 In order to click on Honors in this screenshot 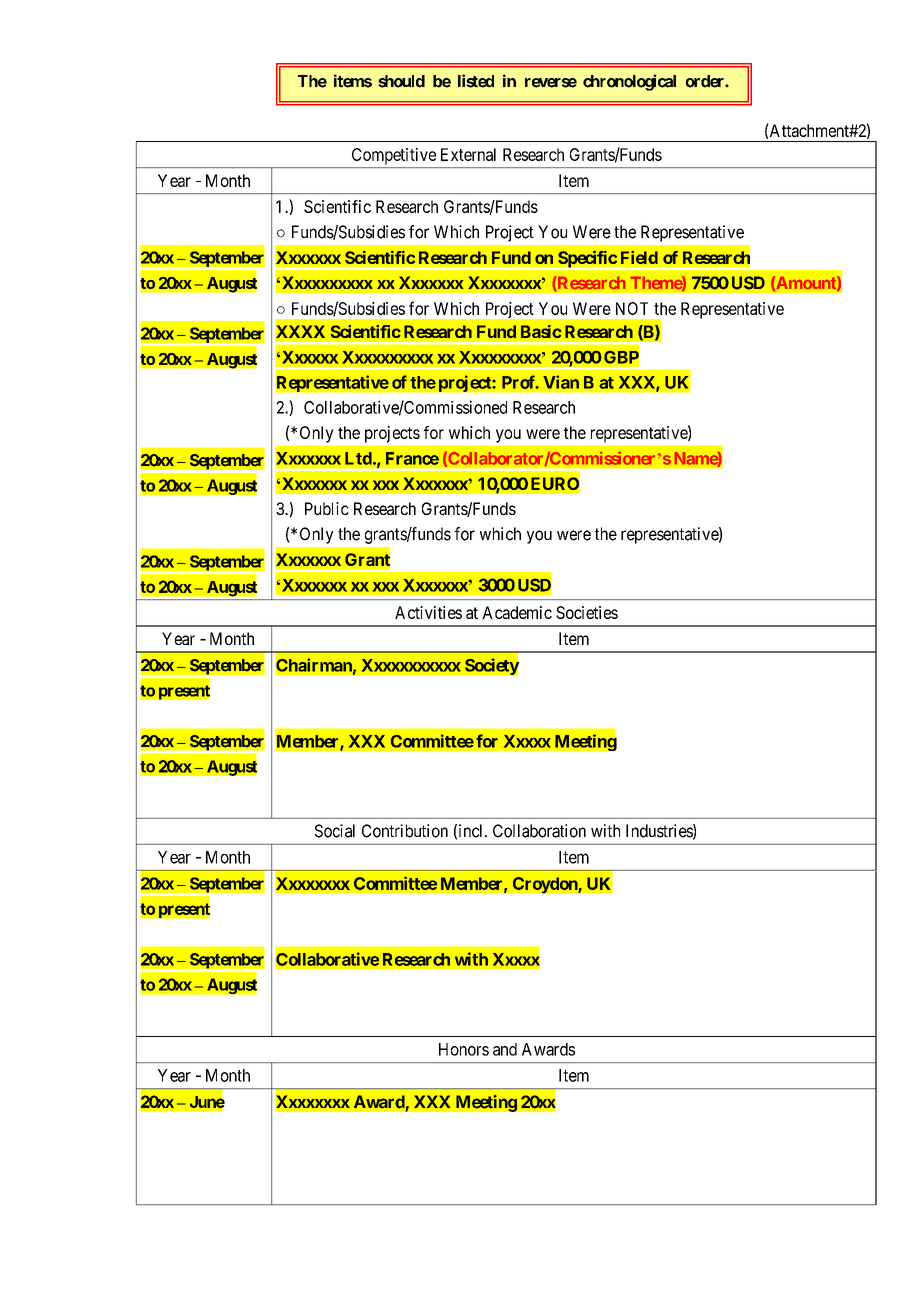, I will do `click(464, 1049)`.
